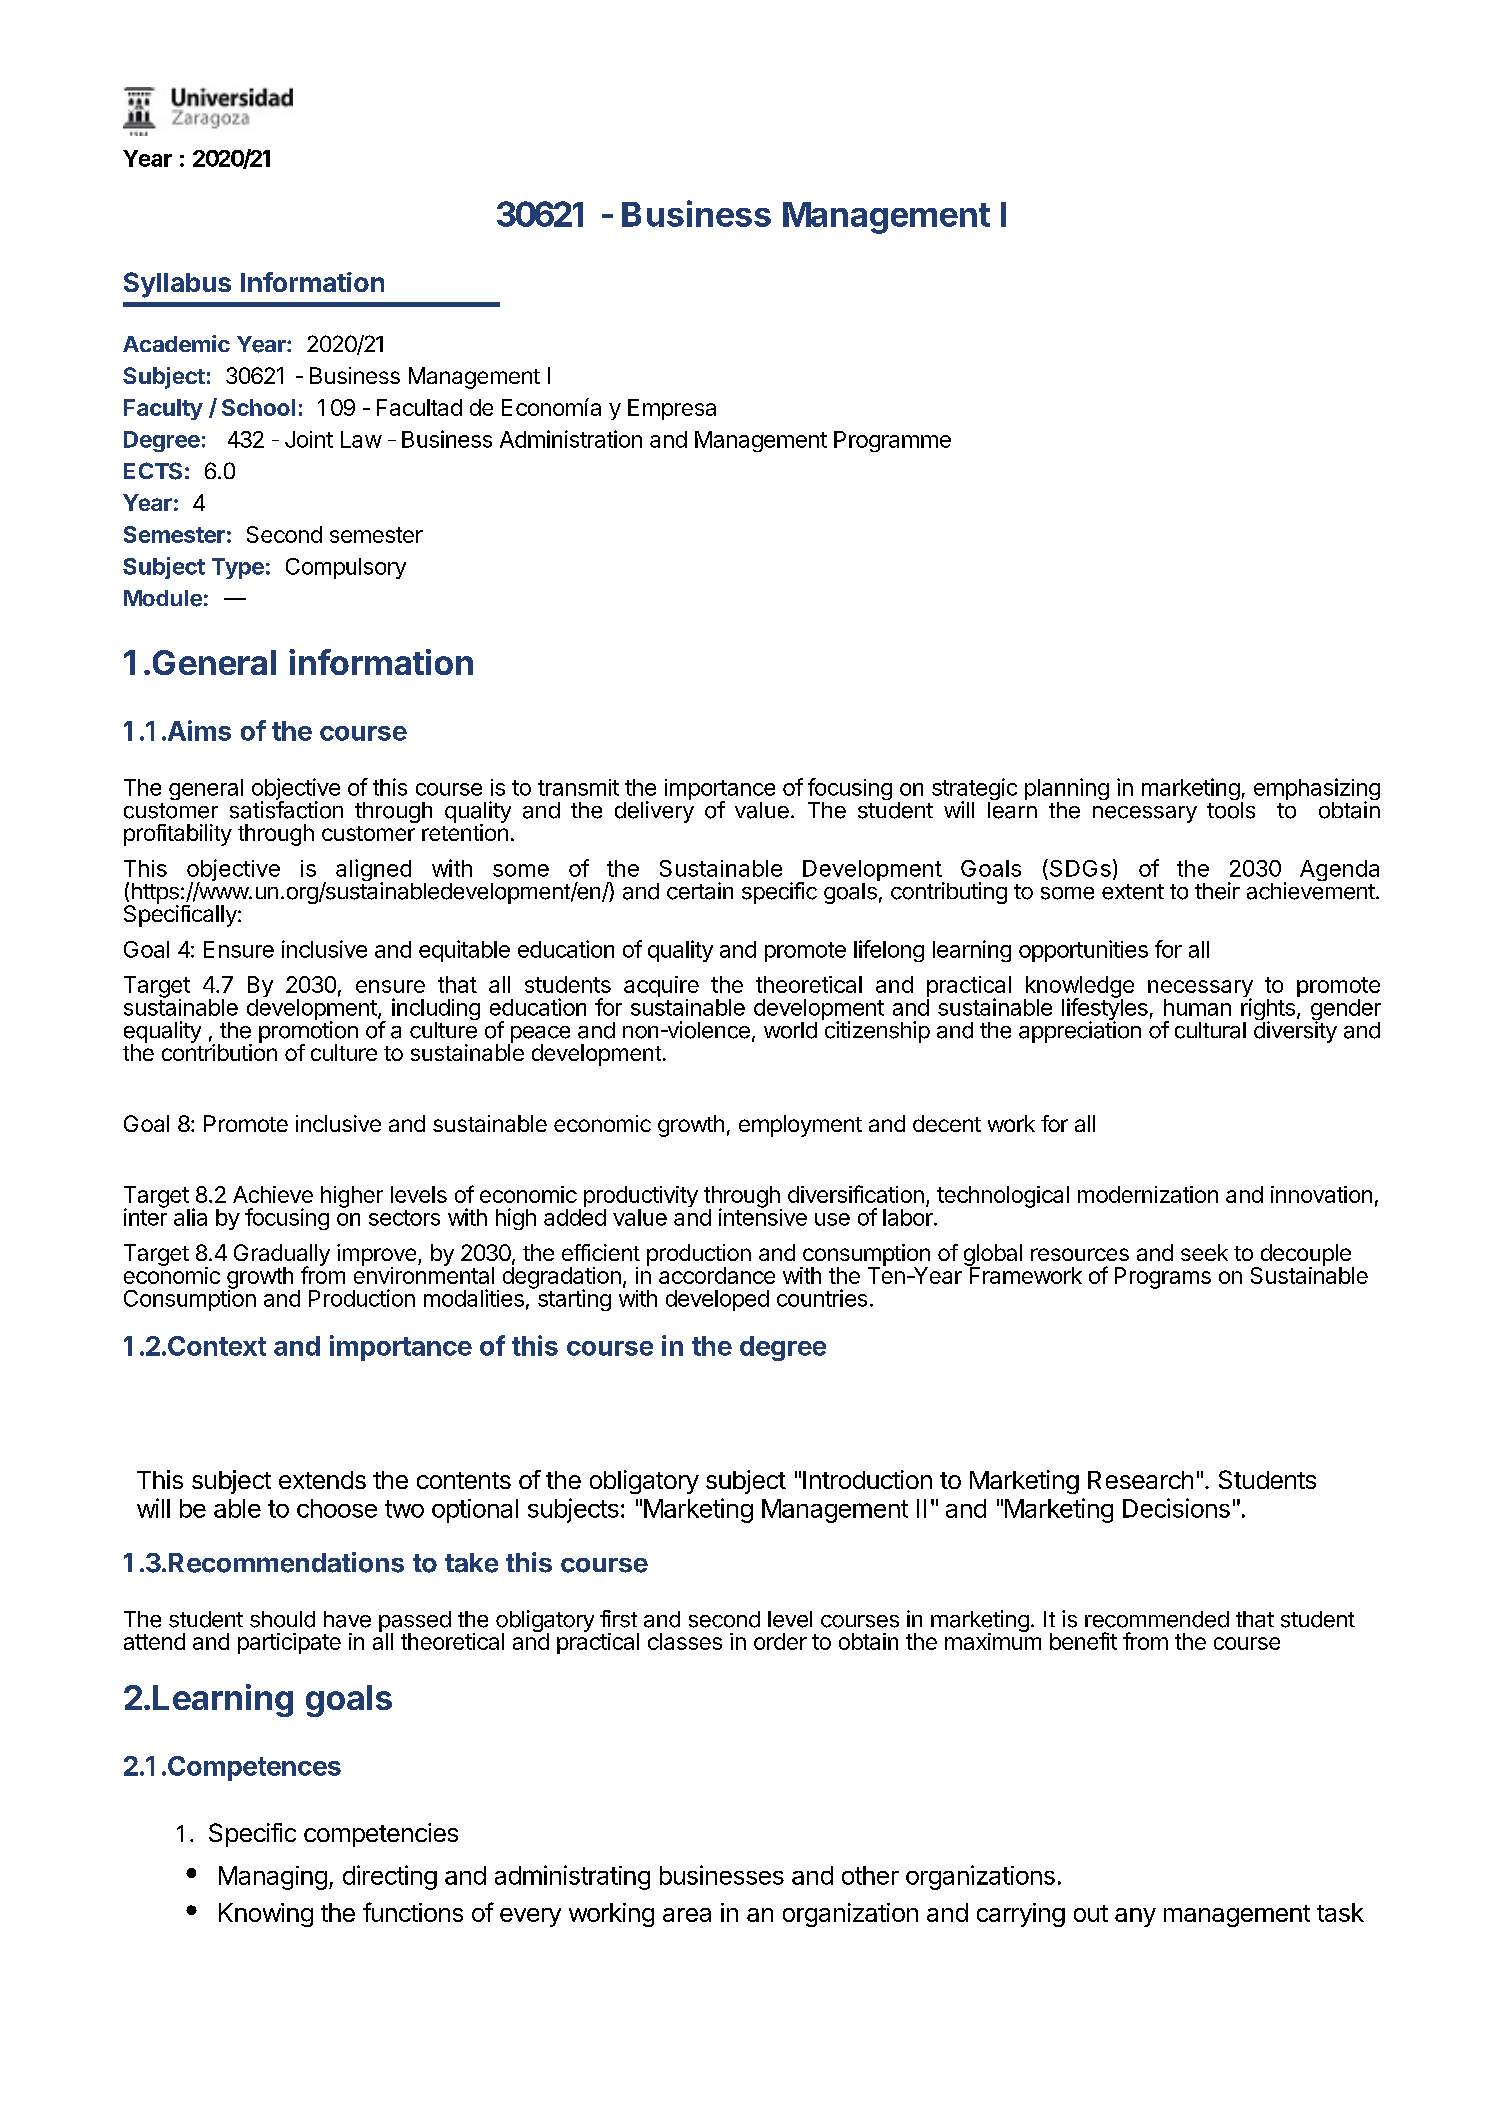 This image has height=2127, width=1504. Describe the element at coordinates (1210, 1030) in the image. I see `cultural` at that location.
